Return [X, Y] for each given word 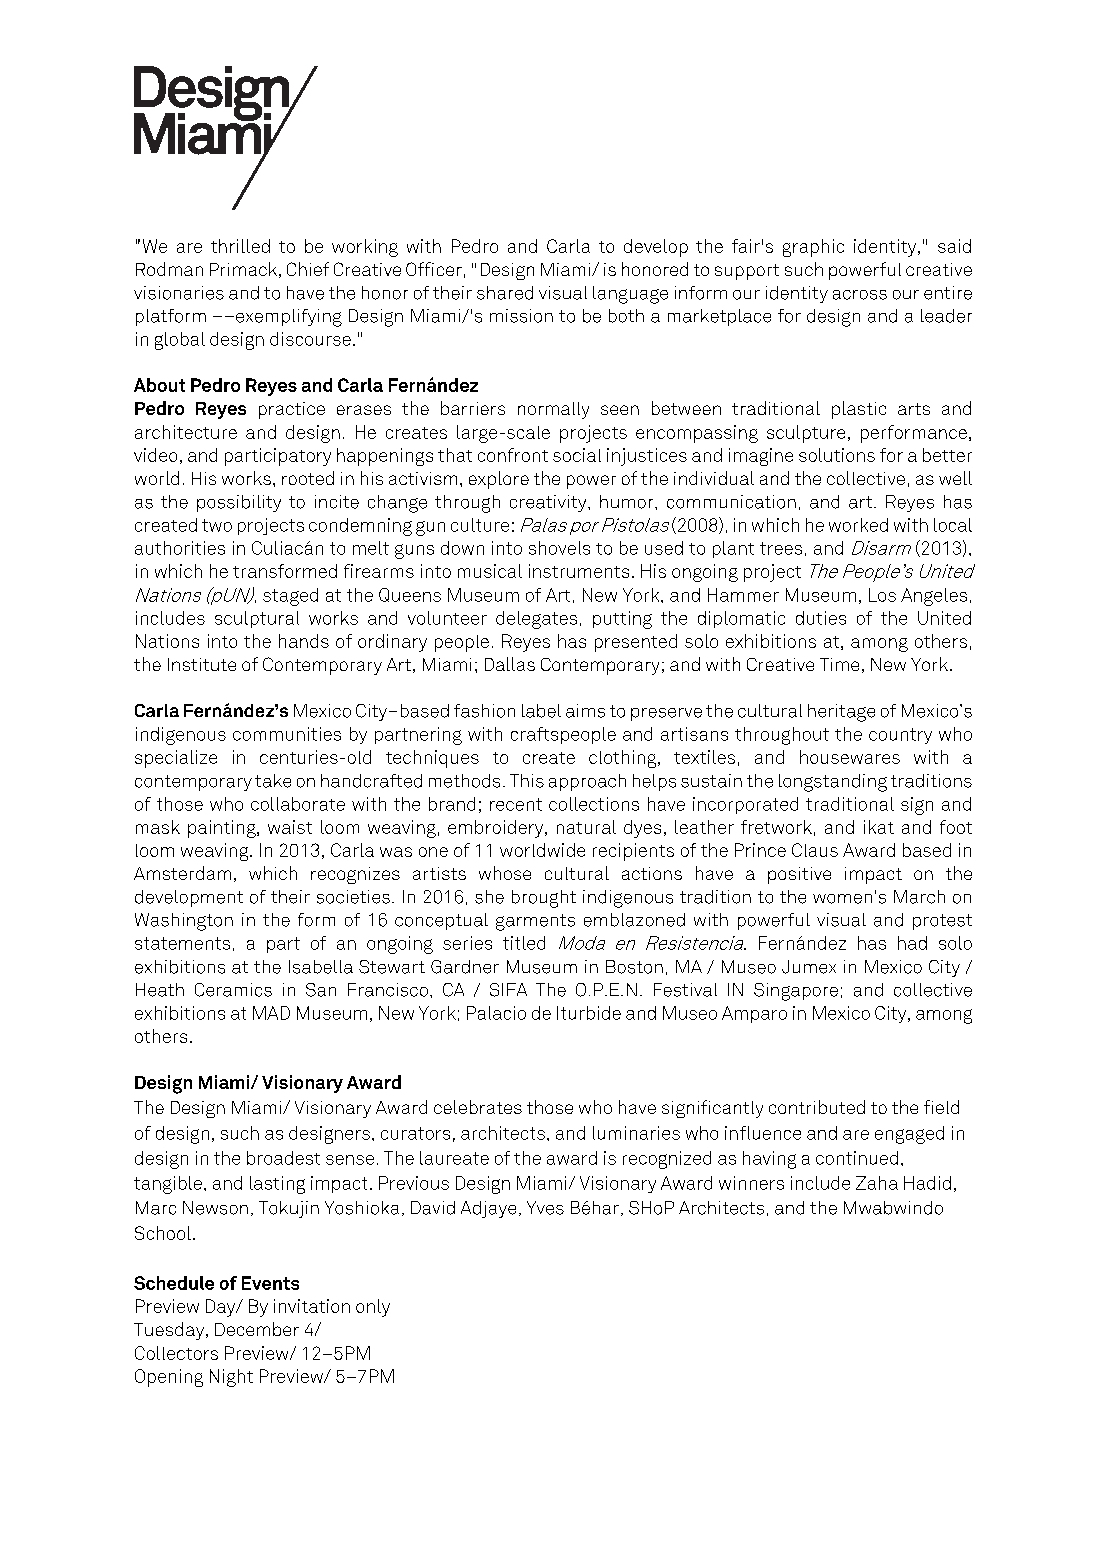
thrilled [240, 246]
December [257, 1329]
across [860, 295]
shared [505, 293]
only [373, 1308]
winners [751, 1183]
